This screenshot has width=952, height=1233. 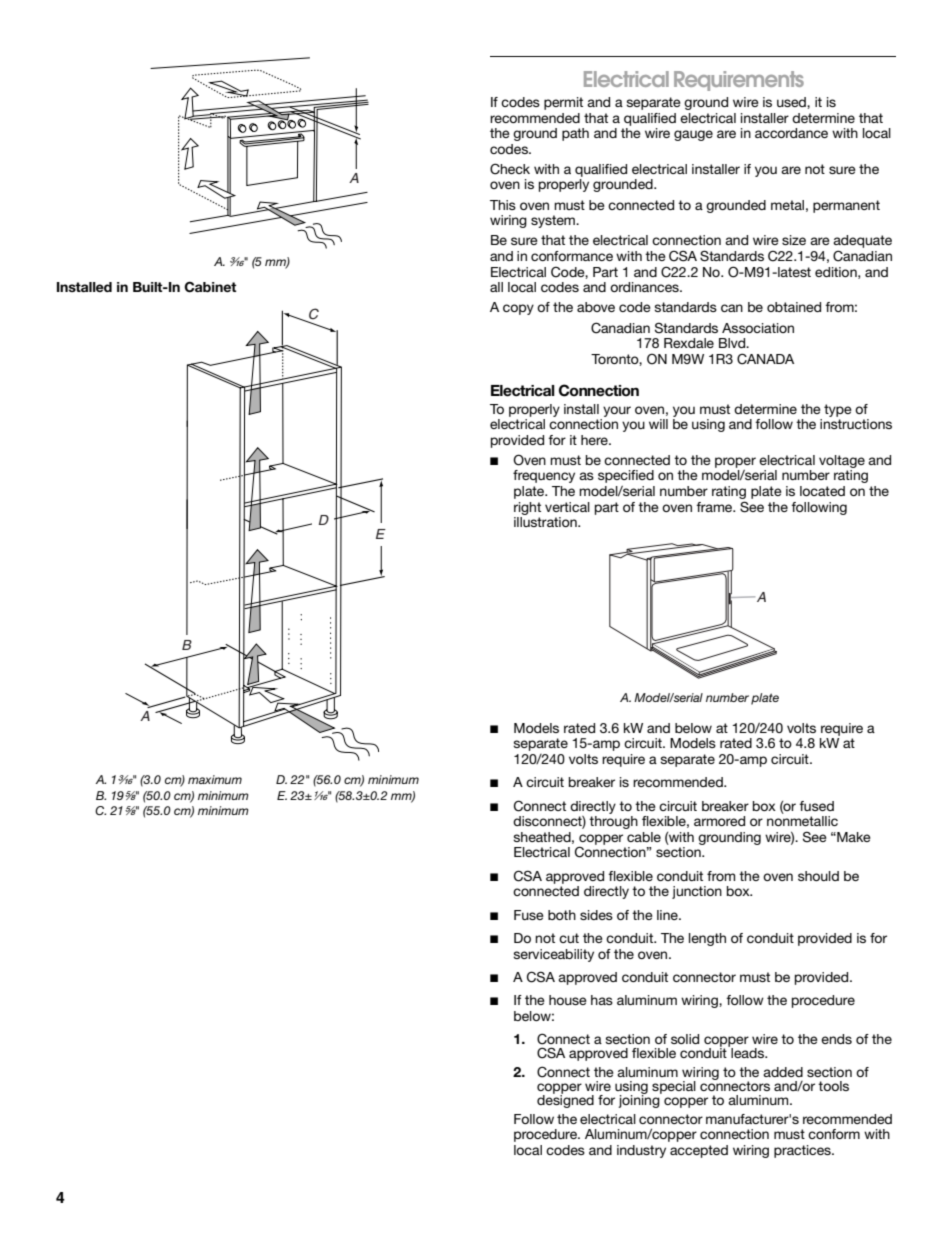 What do you see at coordinates (617, 411) in the screenshot?
I see `your` at bounding box center [617, 411].
